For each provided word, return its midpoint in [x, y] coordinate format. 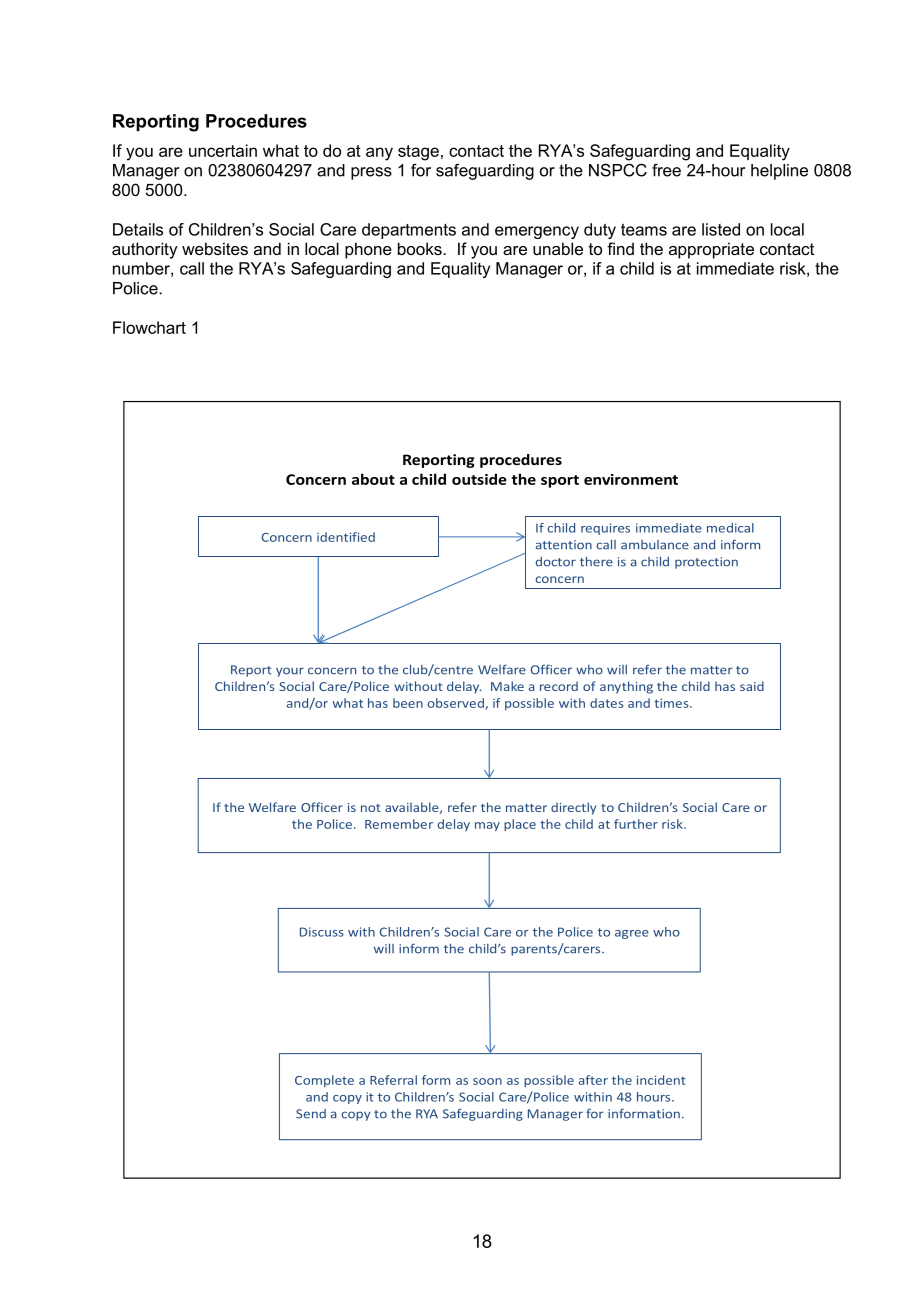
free [666, 170]
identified [346, 537]
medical [730, 528]
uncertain [223, 150]
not [371, 808]
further [636, 824]
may [487, 826]
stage [418, 153]
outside [479, 479]
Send [311, 1114]
